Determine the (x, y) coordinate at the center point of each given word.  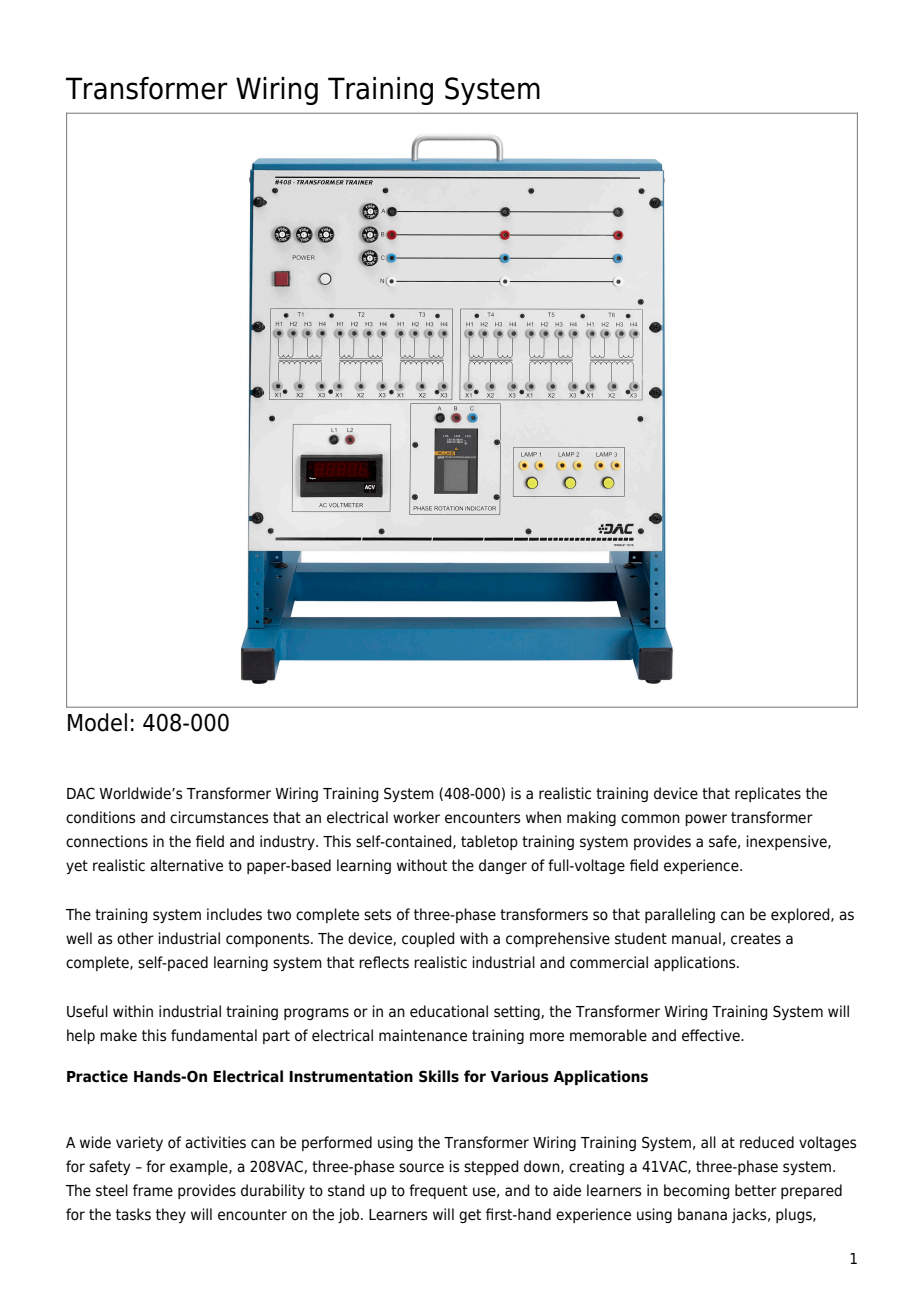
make (118, 1035)
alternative (186, 865)
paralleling (680, 915)
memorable (608, 1035)
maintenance (423, 1035)
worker (416, 817)
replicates (768, 794)
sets (377, 915)
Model (97, 722)
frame (153, 1190)
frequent (438, 1191)
